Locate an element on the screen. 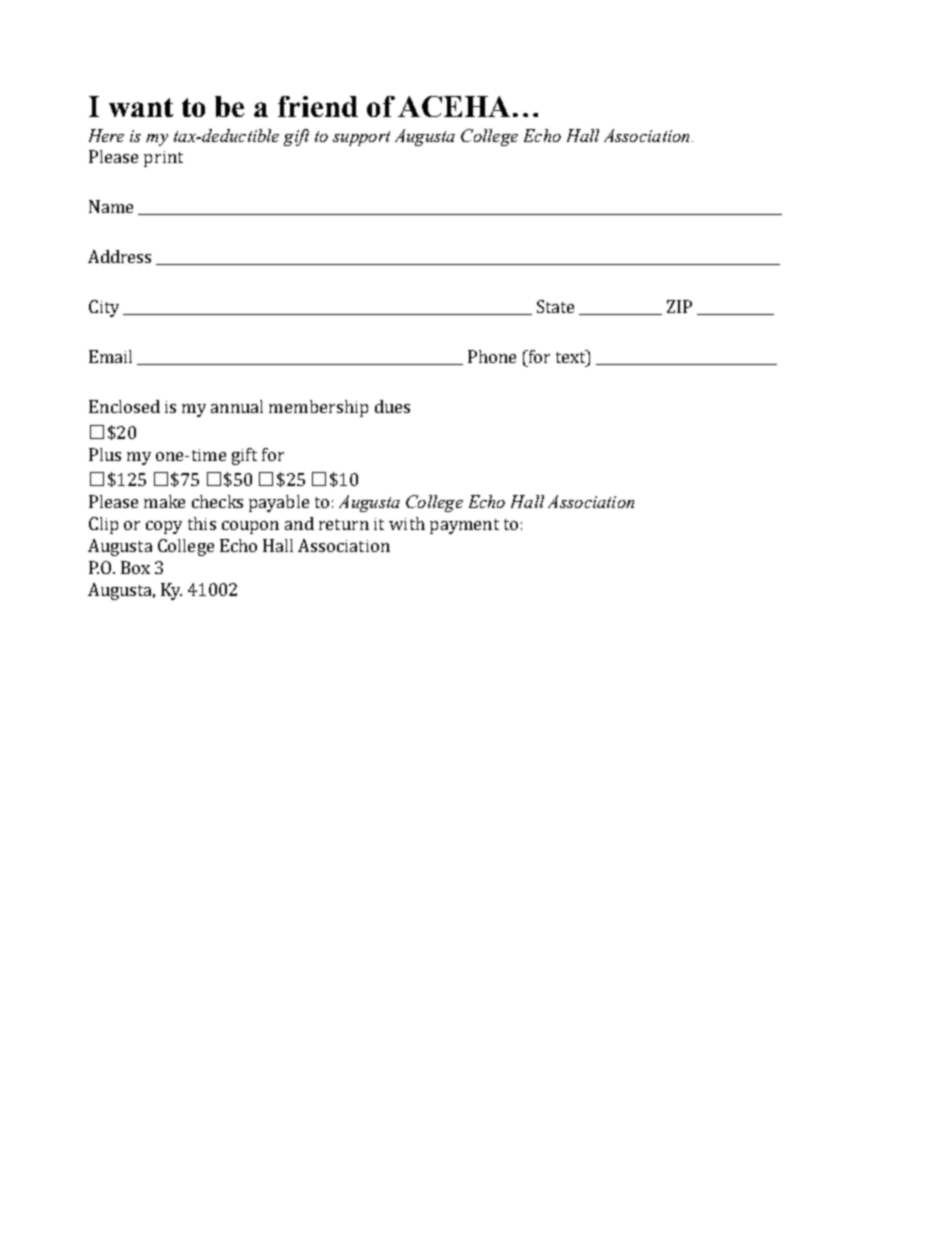 The image size is (952, 1233). with is located at coordinates (407, 523).
